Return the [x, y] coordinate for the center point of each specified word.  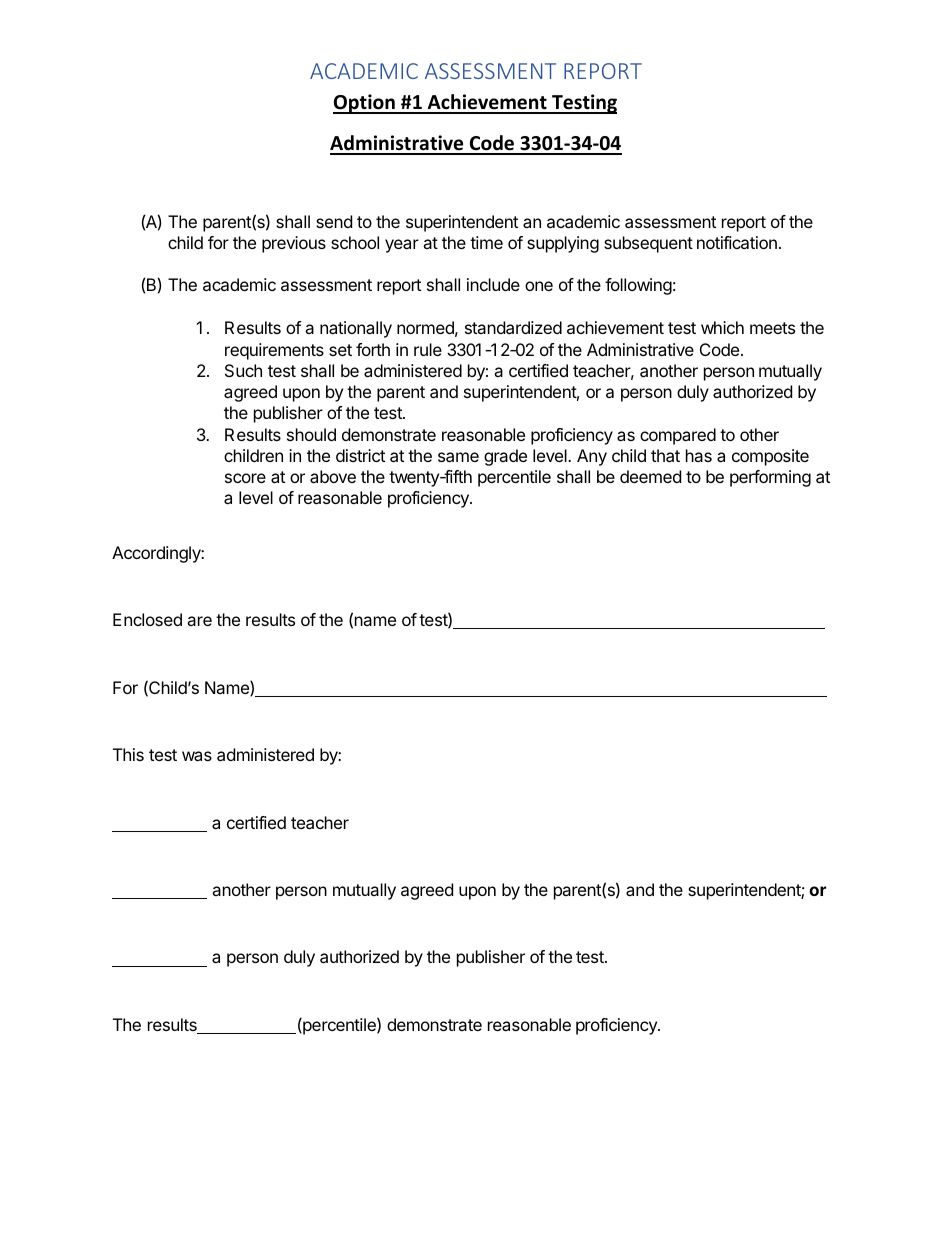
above [333, 476]
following [638, 286]
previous [294, 244]
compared [678, 436]
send [334, 221]
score [245, 478]
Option [365, 104]
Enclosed [147, 619]
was [197, 756]
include [493, 284]
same [458, 457]
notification [737, 242]
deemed [650, 476]
